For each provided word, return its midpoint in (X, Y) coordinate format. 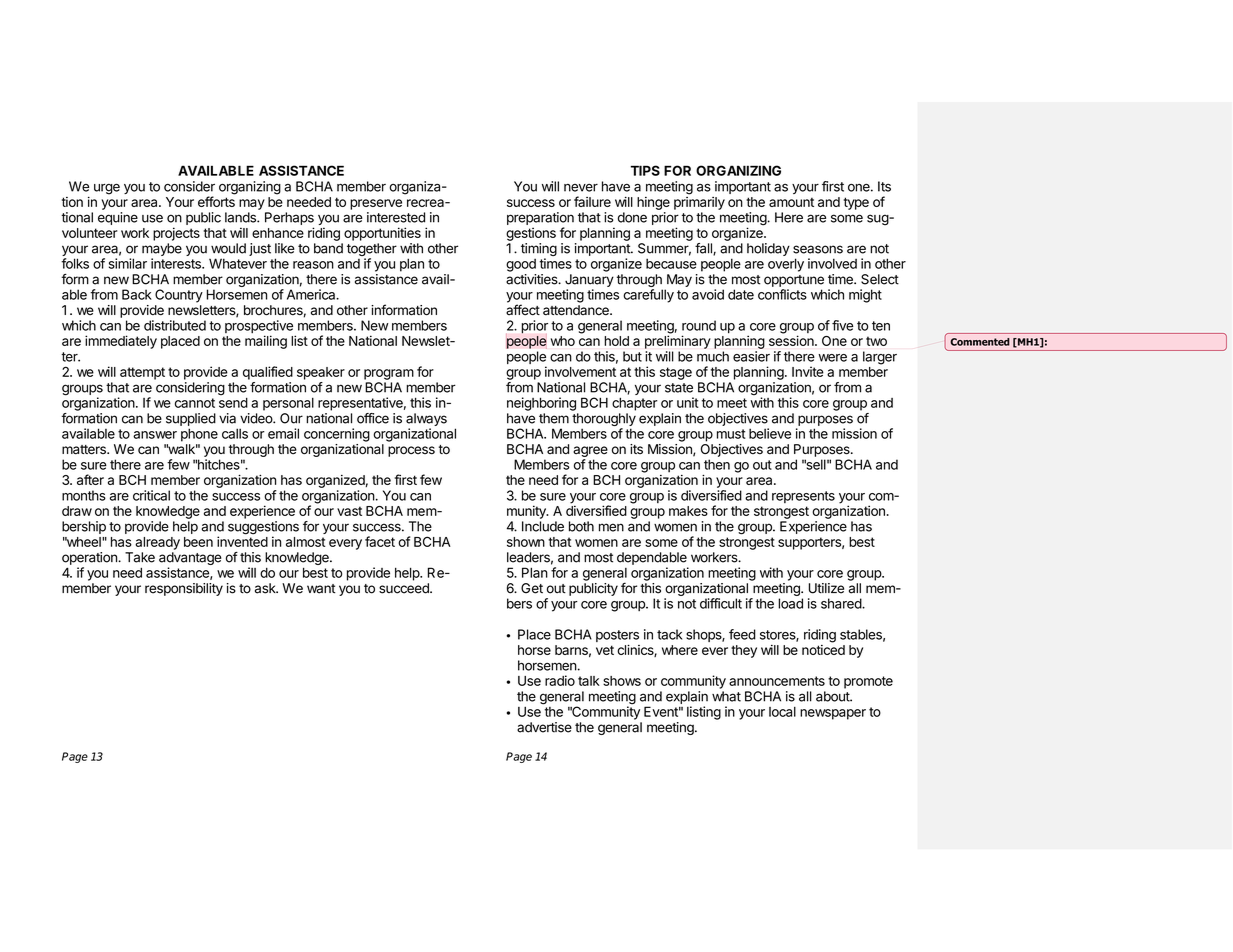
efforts (216, 201)
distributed (175, 325)
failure (592, 201)
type (856, 203)
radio (560, 680)
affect (523, 310)
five (842, 325)
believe (770, 433)
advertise (544, 727)
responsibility (184, 589)
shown (526, 542)
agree (590, 451)
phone (199, 435)
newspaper (833, 714)
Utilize (826, 588)
